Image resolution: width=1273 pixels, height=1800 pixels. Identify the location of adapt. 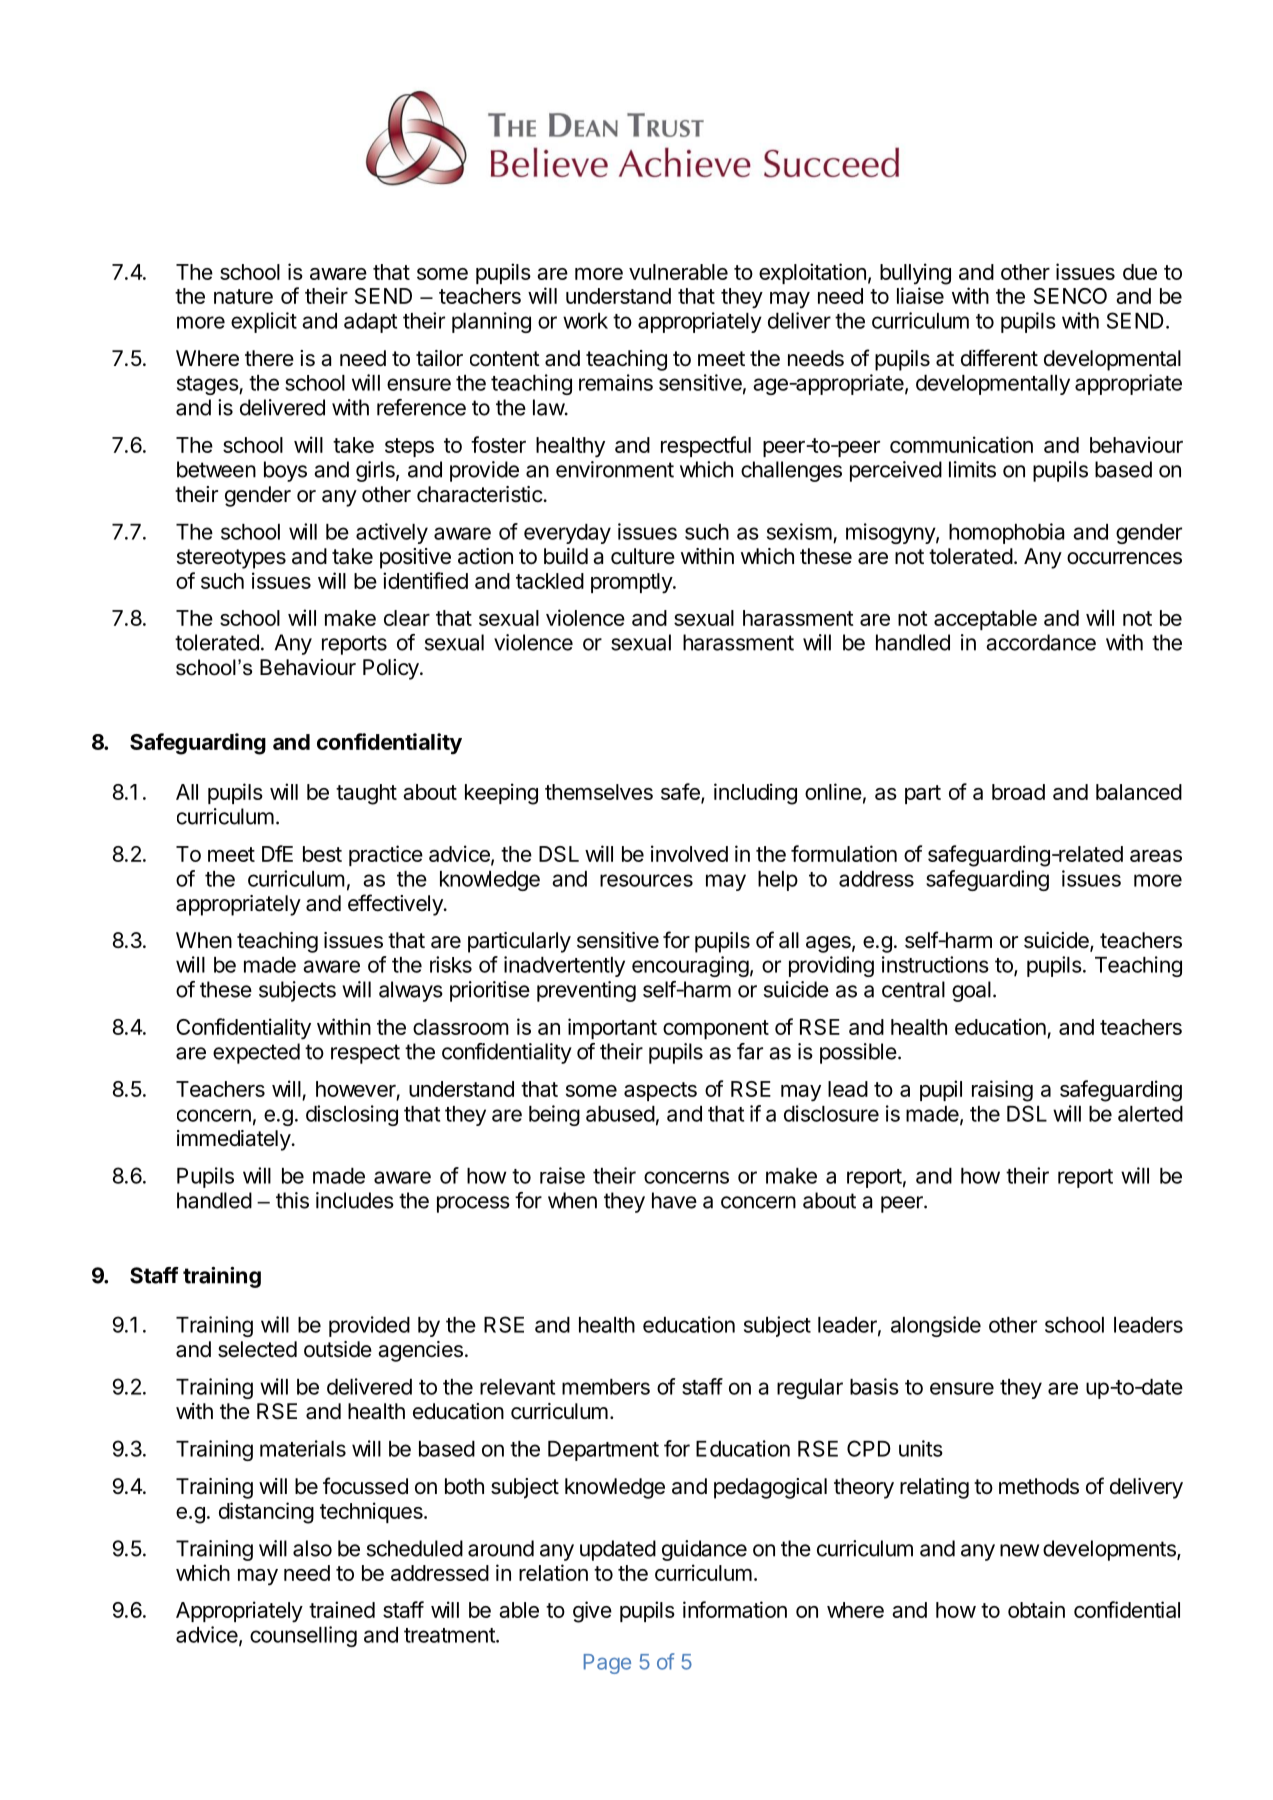
(370, 323).
